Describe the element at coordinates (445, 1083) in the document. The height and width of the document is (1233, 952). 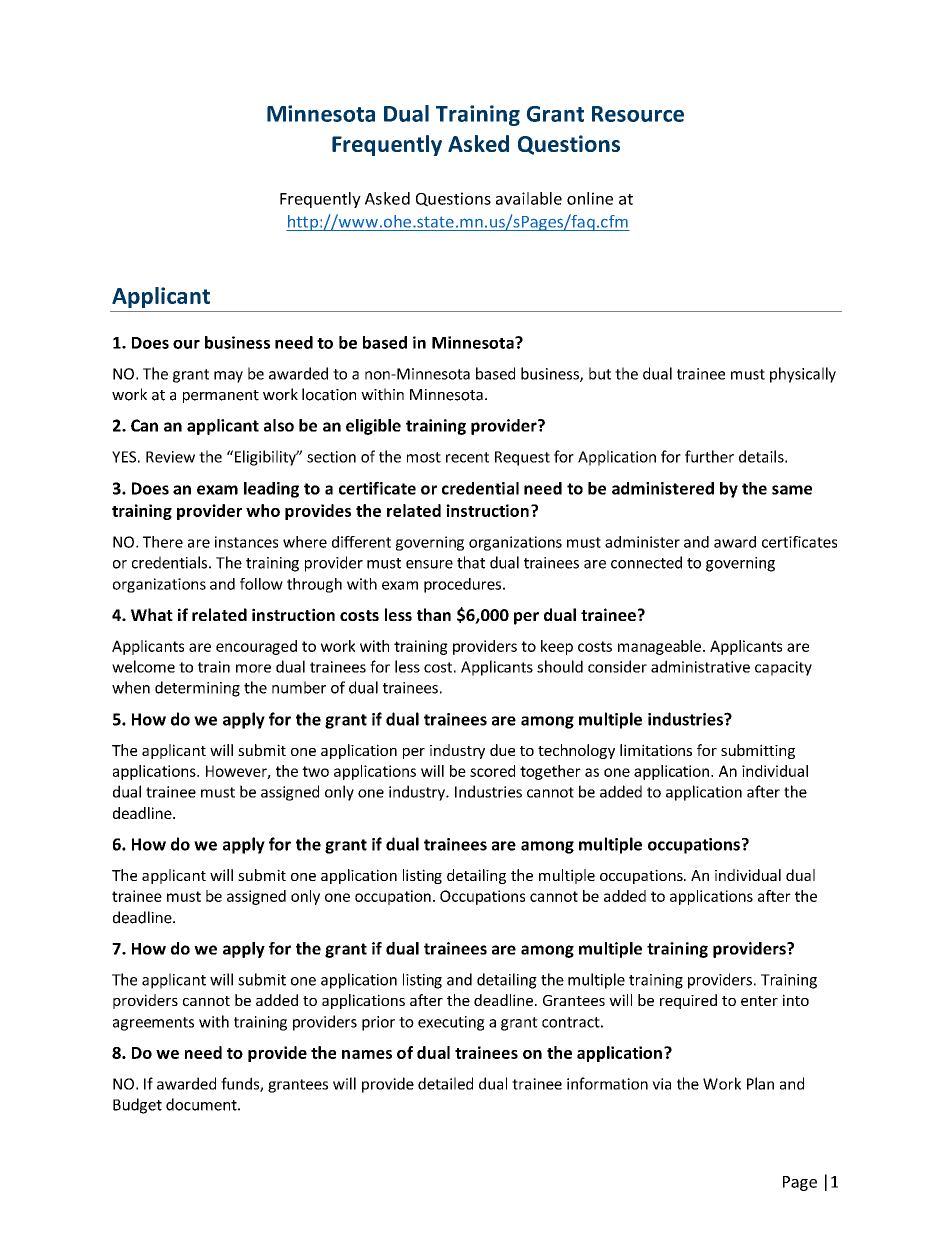
I see `detailed` at that location.
